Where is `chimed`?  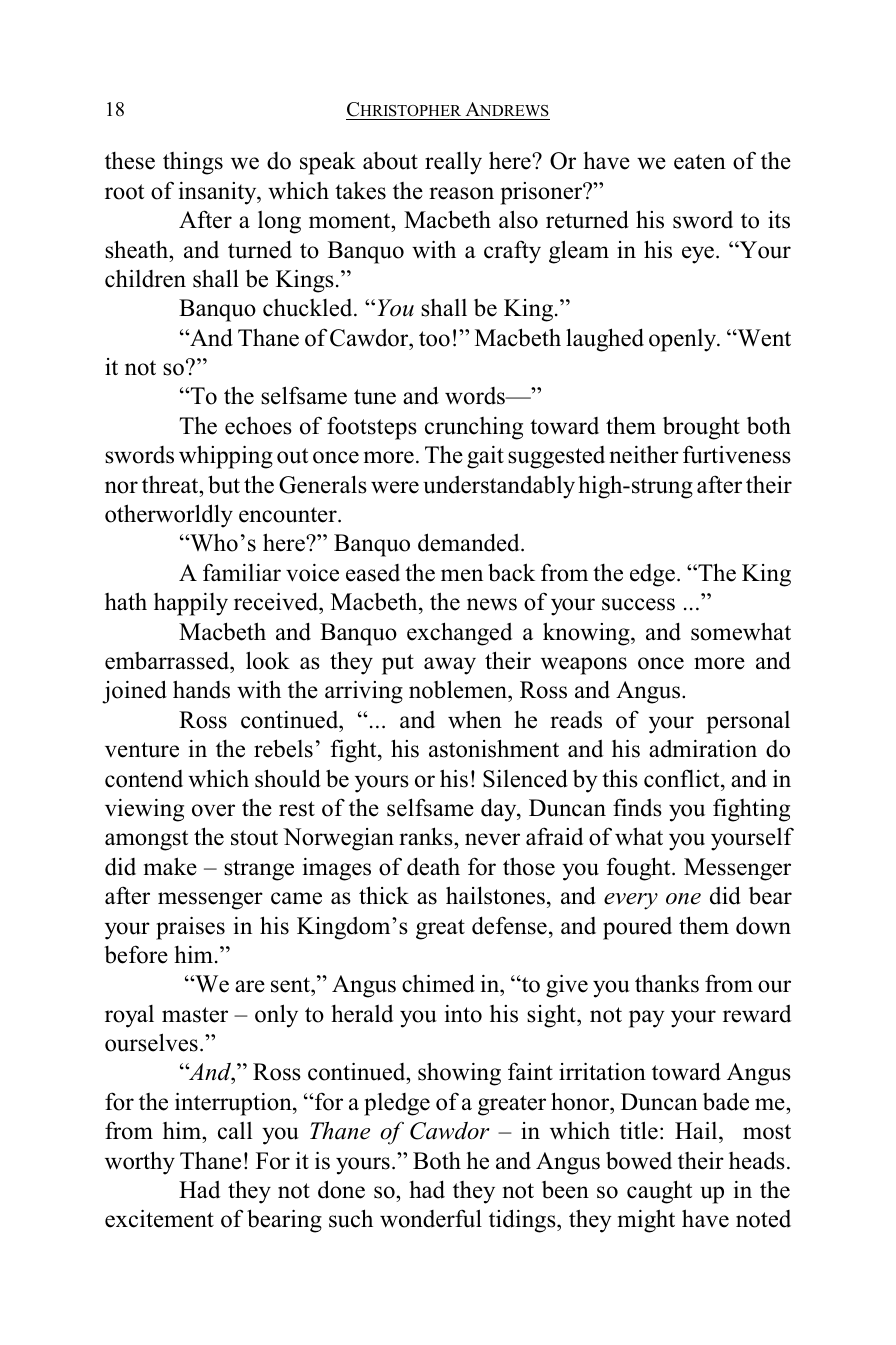 chimed is located at coordinates (438, 983).
